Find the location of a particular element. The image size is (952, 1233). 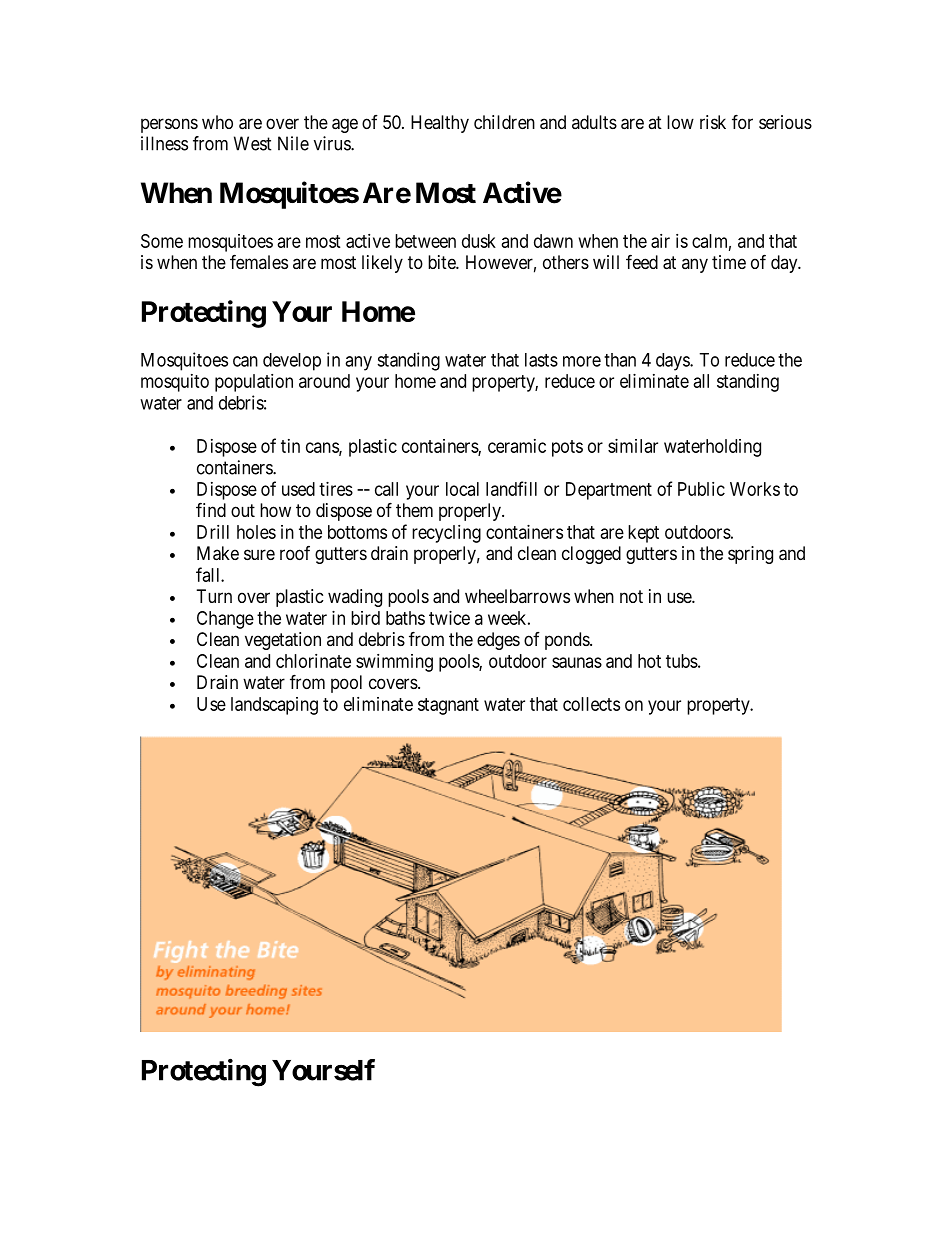

females is located at coordinates (259, 261).
